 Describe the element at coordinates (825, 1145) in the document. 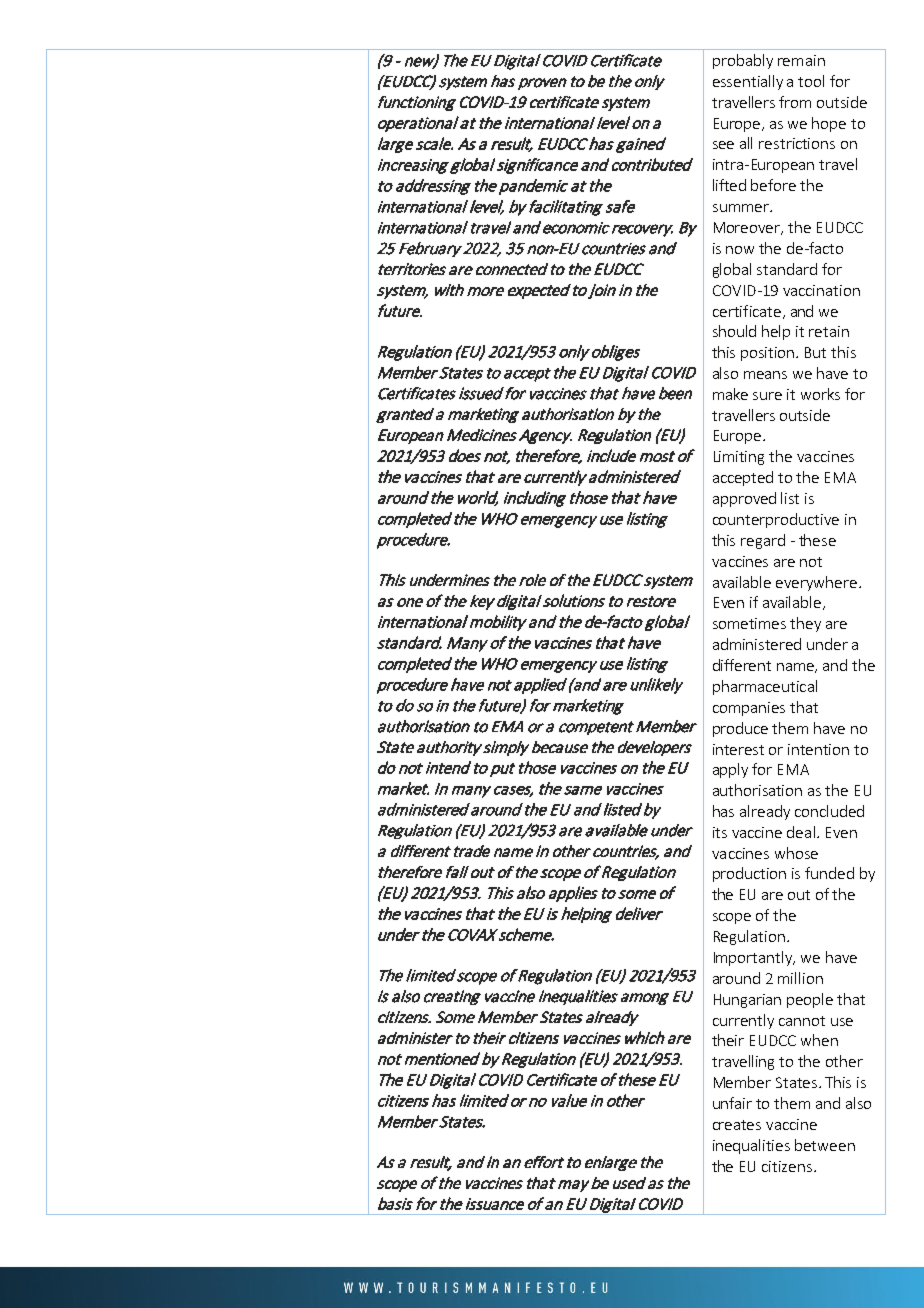

I see `between` at that location.
